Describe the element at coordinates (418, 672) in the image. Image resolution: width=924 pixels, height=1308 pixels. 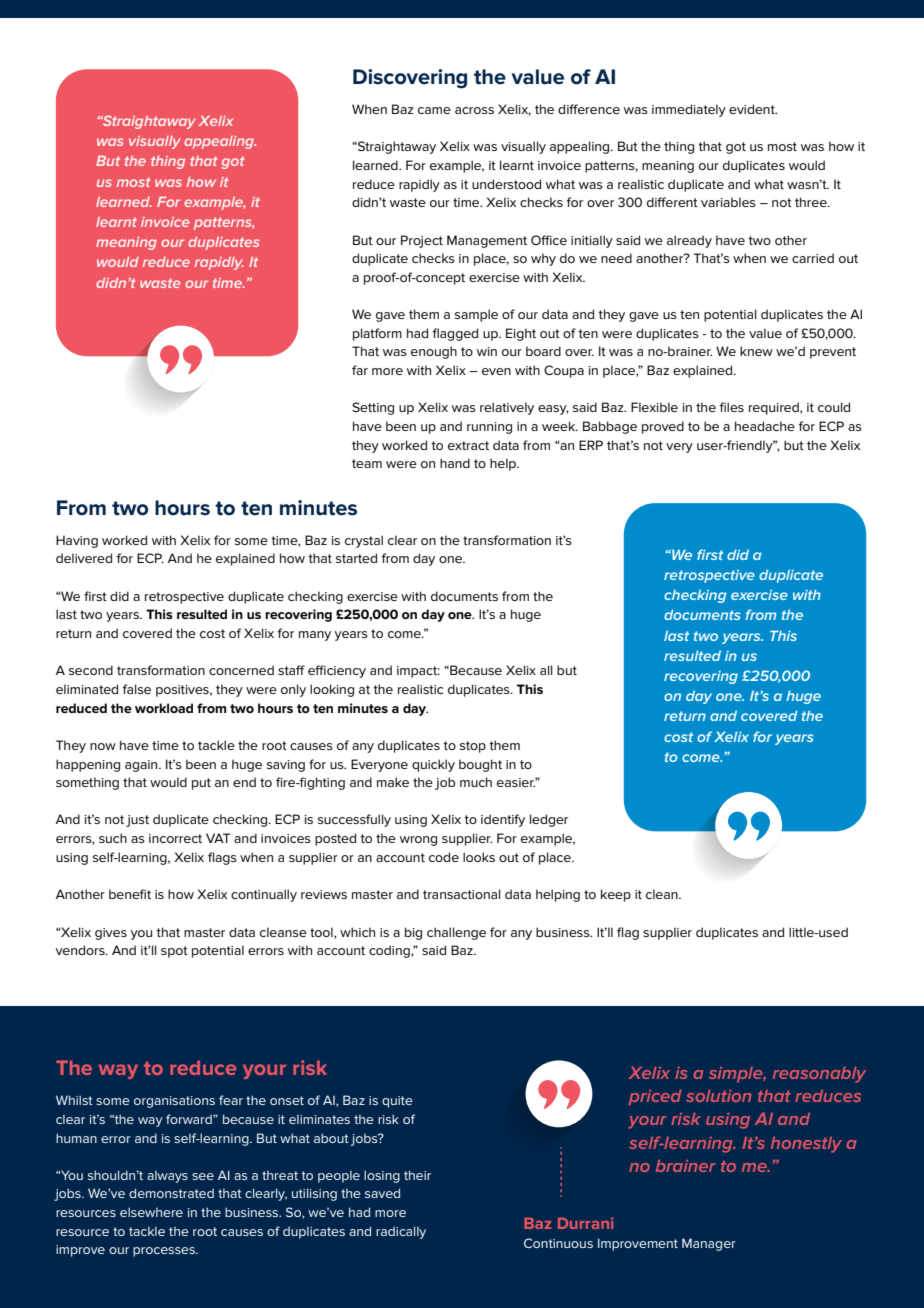
I see `impact` at that location.
